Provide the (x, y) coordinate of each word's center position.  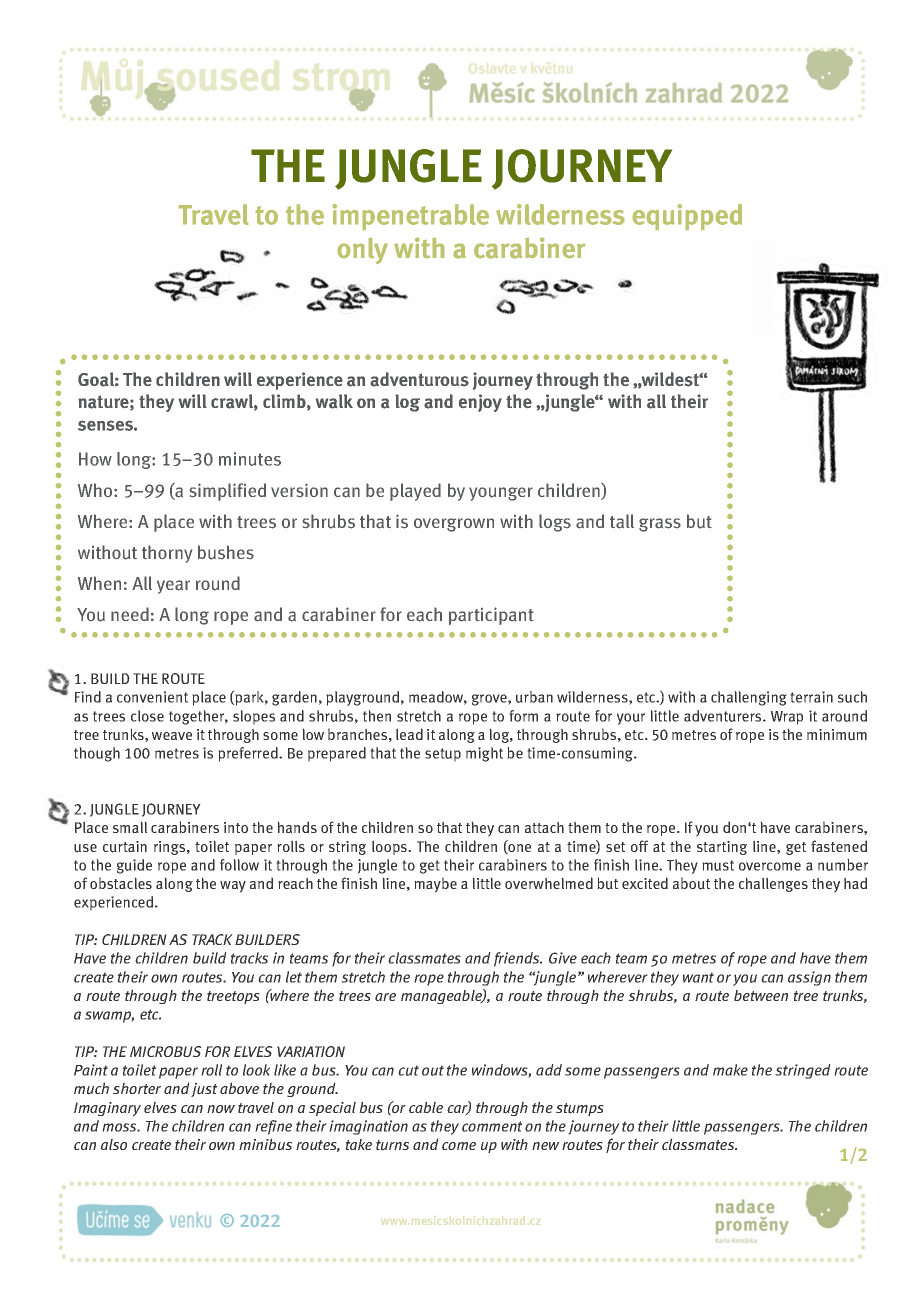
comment (492, 1126)
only (363, 251)
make (730, 1070)
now (221, 1109)
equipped (687, 217)
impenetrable (411, 217)
